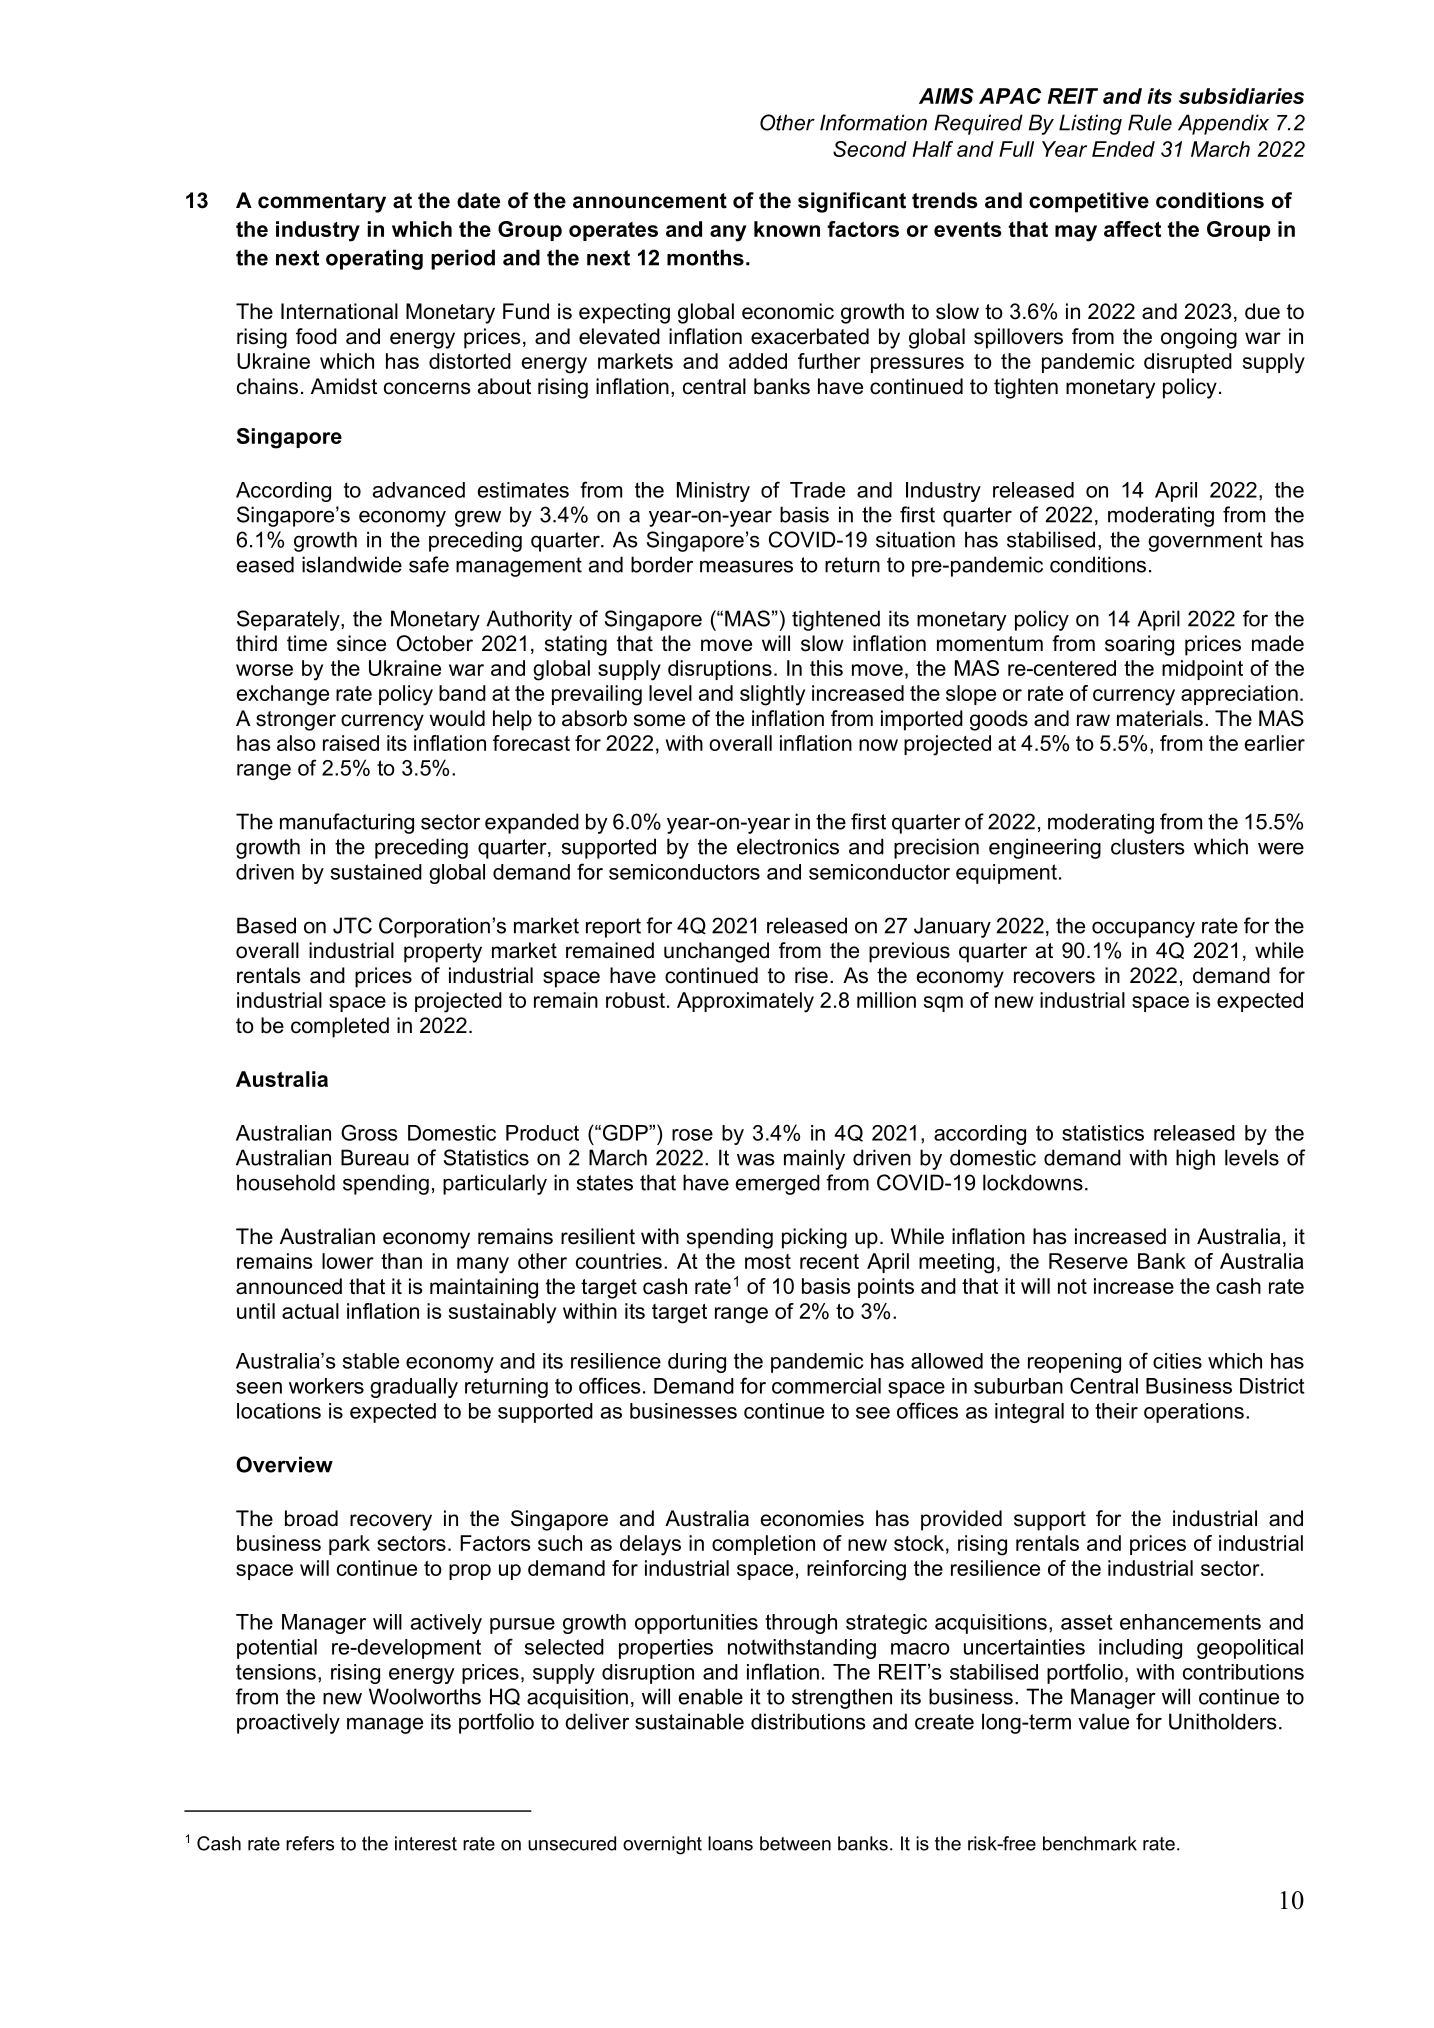 This screenshot has height=2028, width=1434. I want to click on occupancy, so click(1143, 929).
